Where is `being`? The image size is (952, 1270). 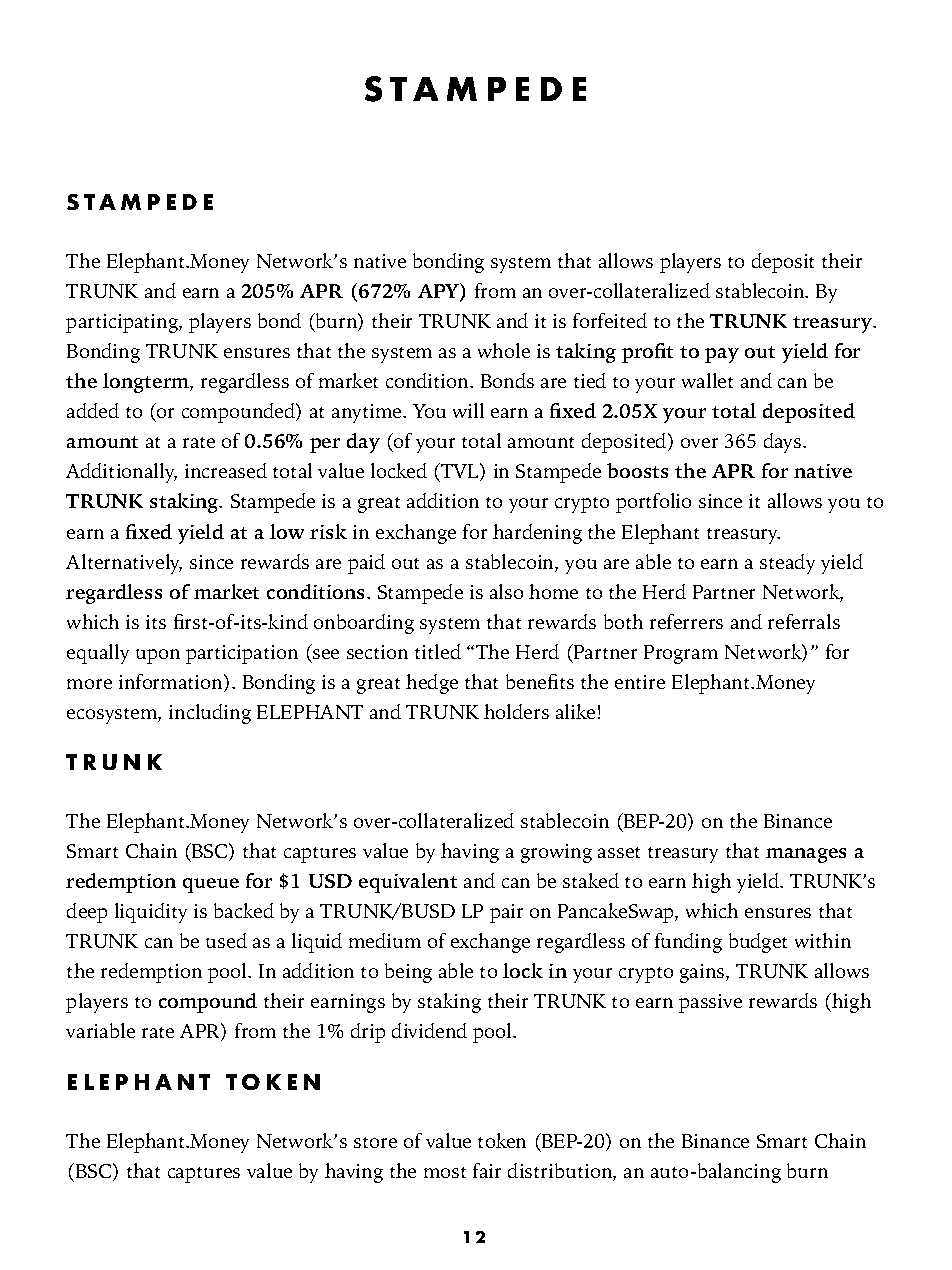
being is located at coordinates (408, 973).
